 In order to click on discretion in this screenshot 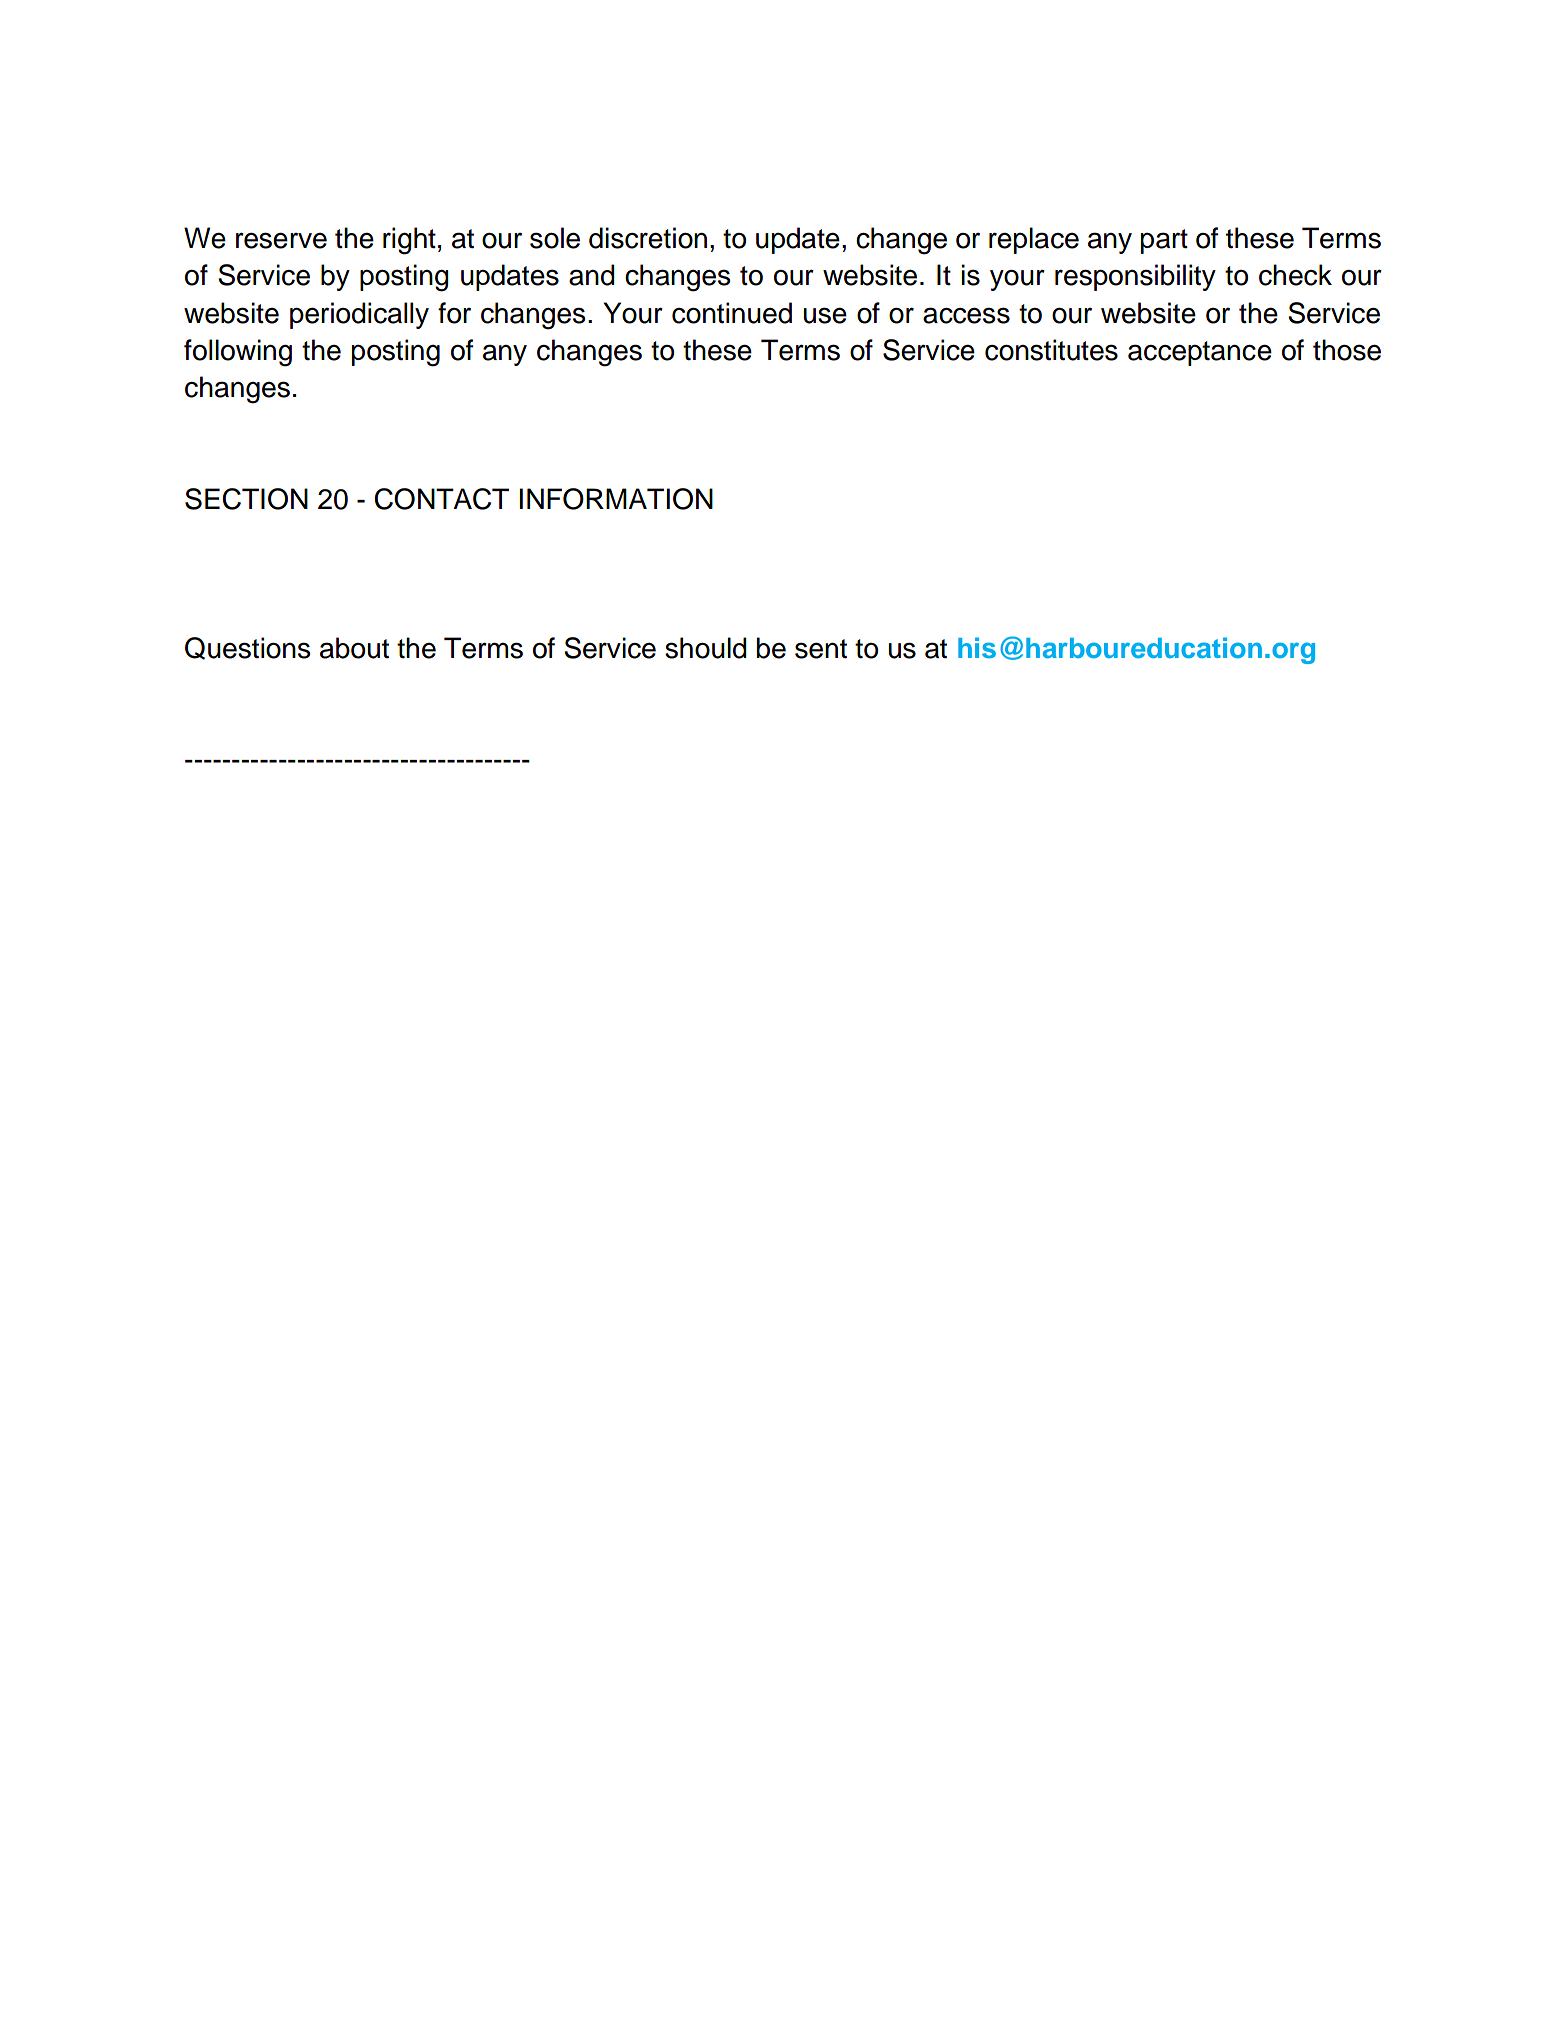, I will do `click(648, 238)`.
